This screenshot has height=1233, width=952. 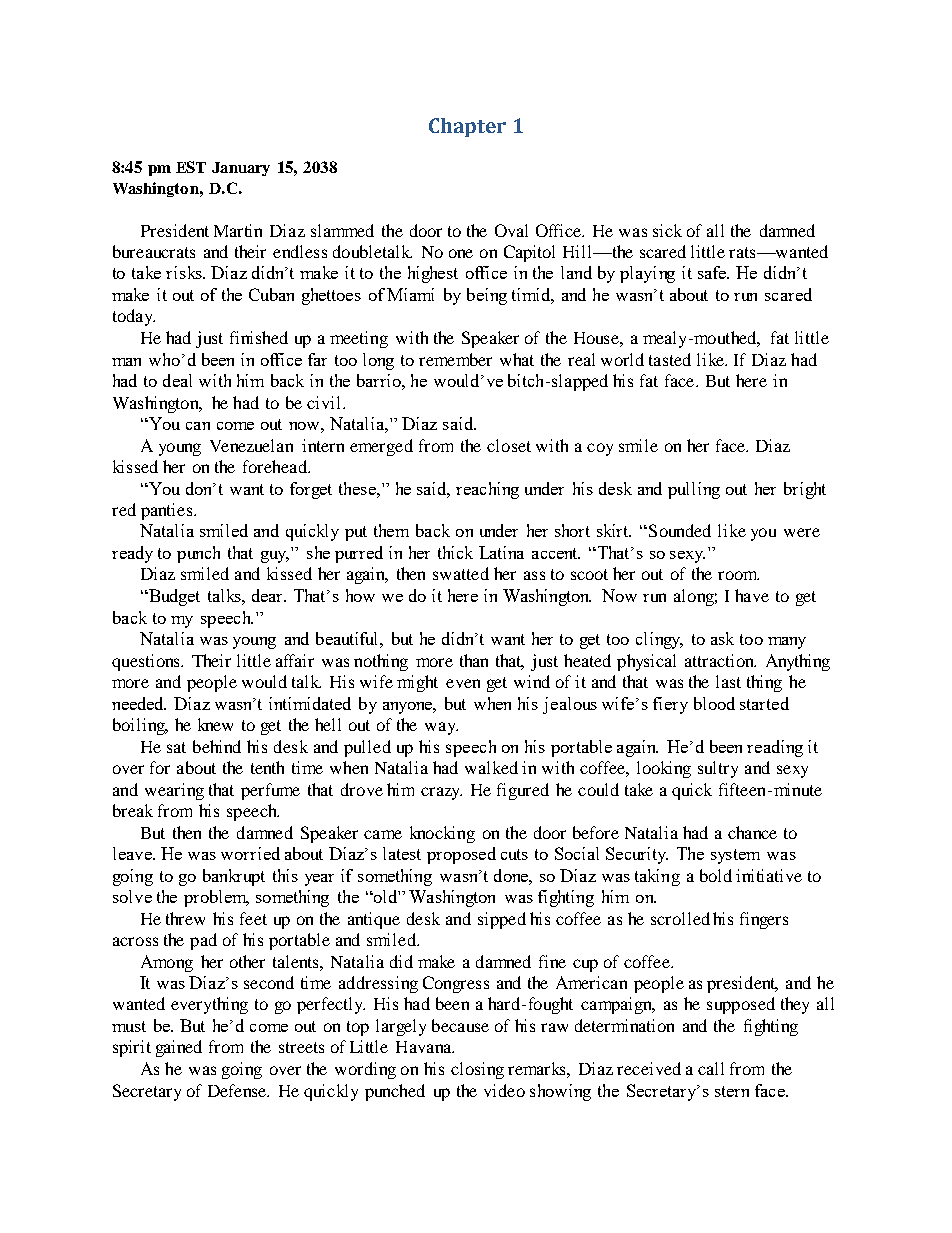 I want to click on swatted, so click(x=461, y=573).
